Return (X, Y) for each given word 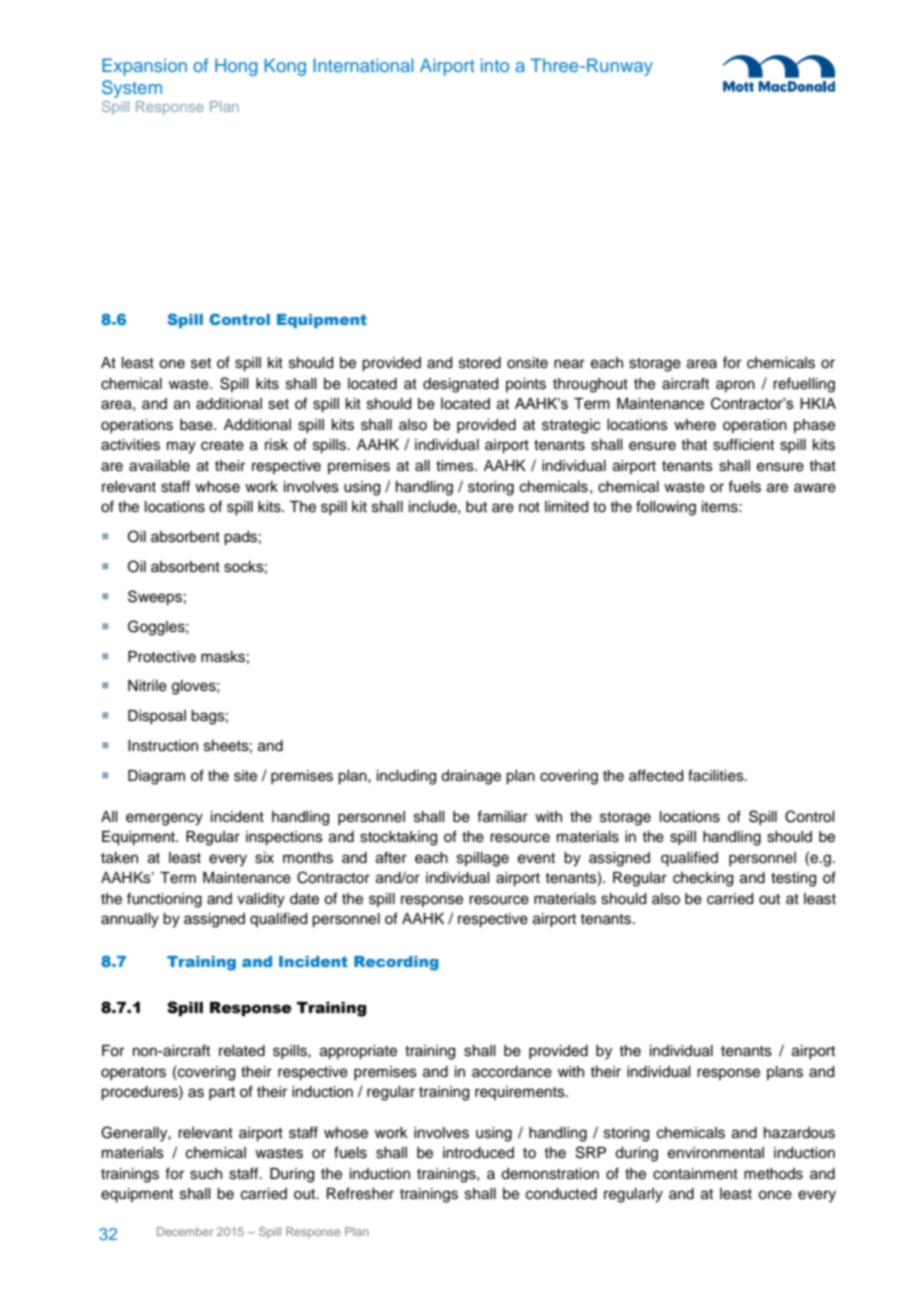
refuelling (804, 385)
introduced (478, 1153)
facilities (717, 775)
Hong (236, 67)
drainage (471, 777)
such (206, 1174)
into (495, 65)
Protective (162, 657)
